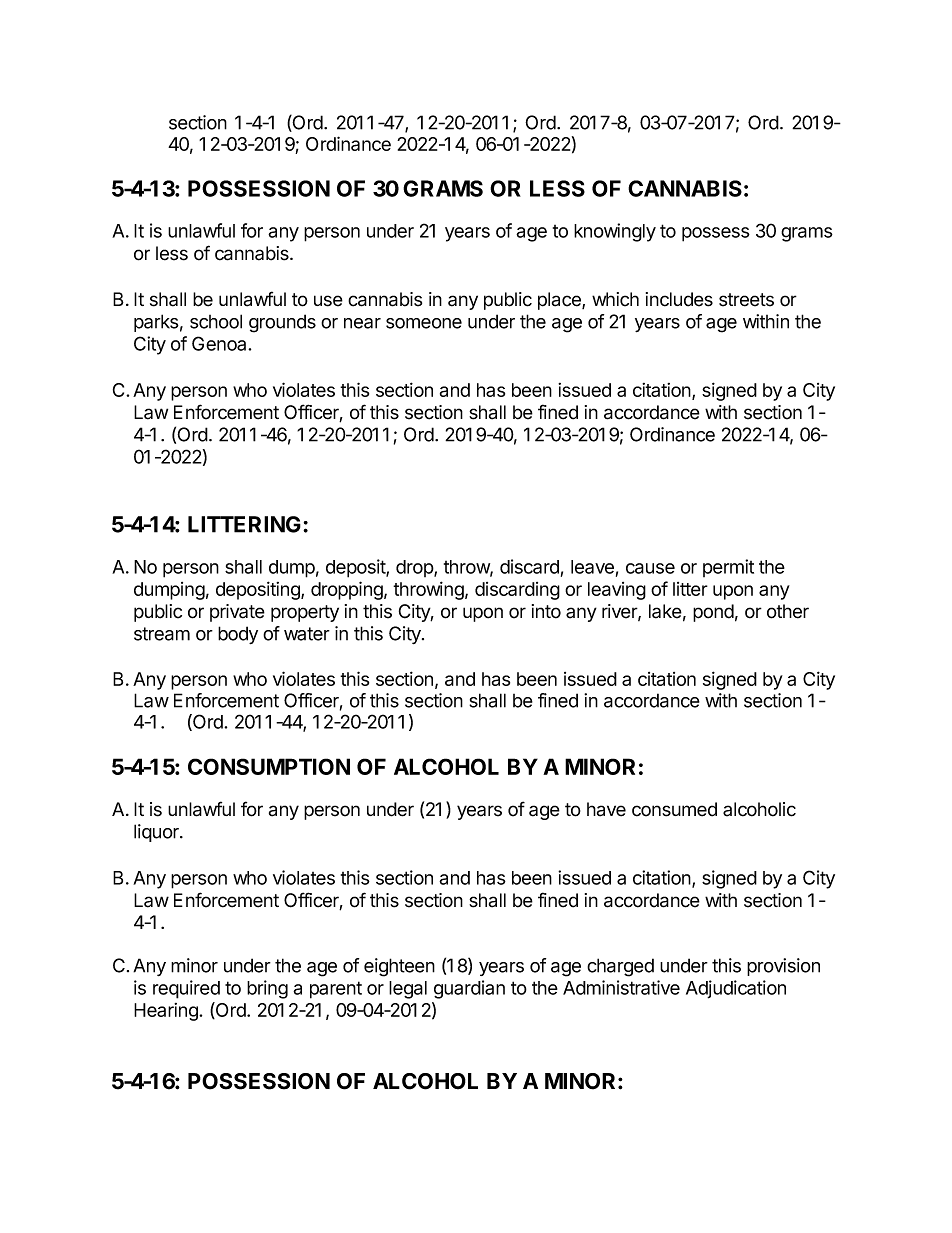 Image resolution: width=952 pixels, height=1233 pixels. Describe the element at coordinates (216, 321) in the screenshot. I see `school` at that location.
